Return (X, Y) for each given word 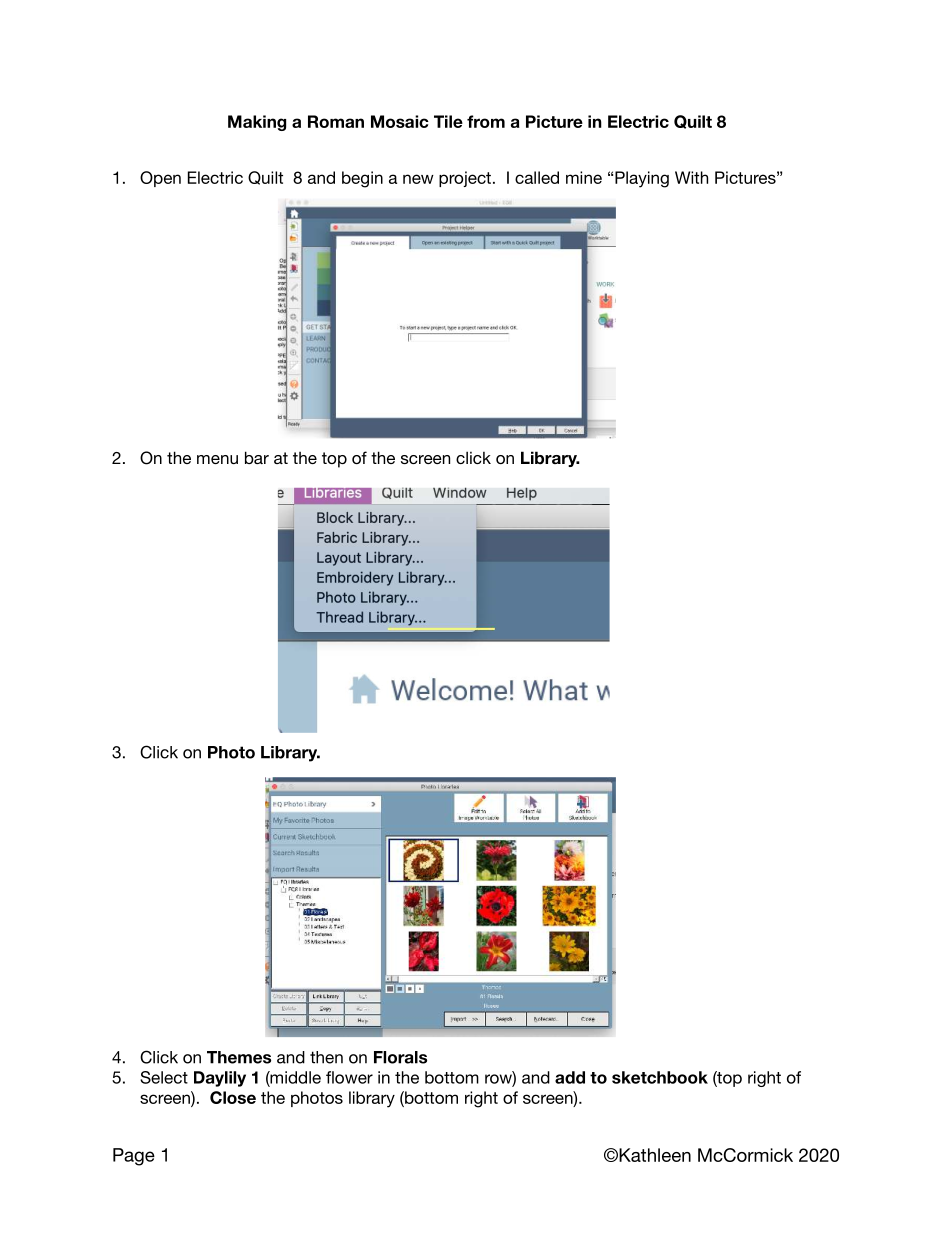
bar (257, 457)
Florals (400, 1057)
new (418, 179)
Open (160, 179)
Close (233, 1097)
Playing (642, 179)
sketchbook (660, 1077)
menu (217, 459)
